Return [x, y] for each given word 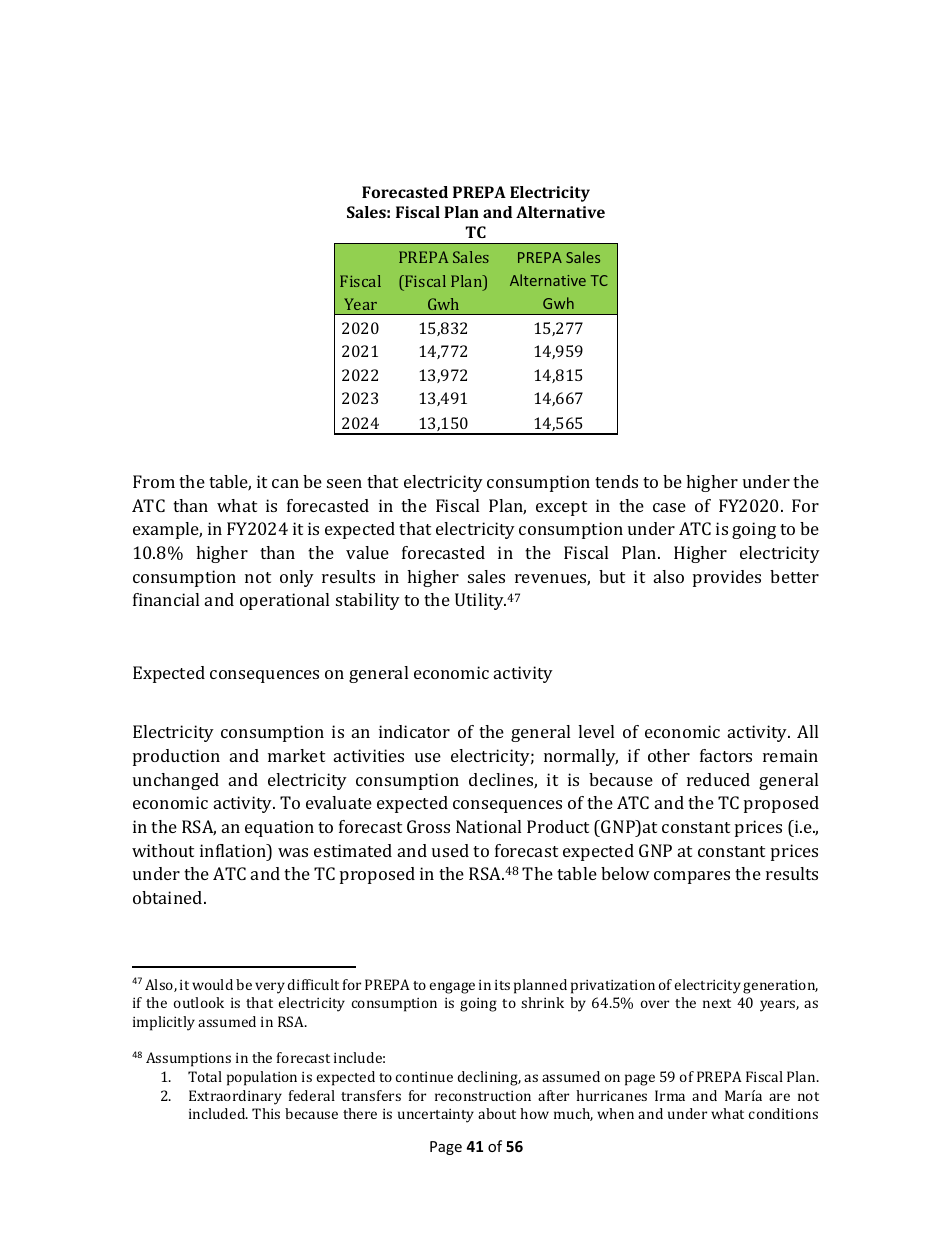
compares [692, 877]
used [450, 850]
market [296, 755]
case [669, 507]
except [561, 508]
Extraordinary [235, 1097]
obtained [169, 897]
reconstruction [483, 1096]
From [154, 481]
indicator [414, 731]
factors [726, 755]
